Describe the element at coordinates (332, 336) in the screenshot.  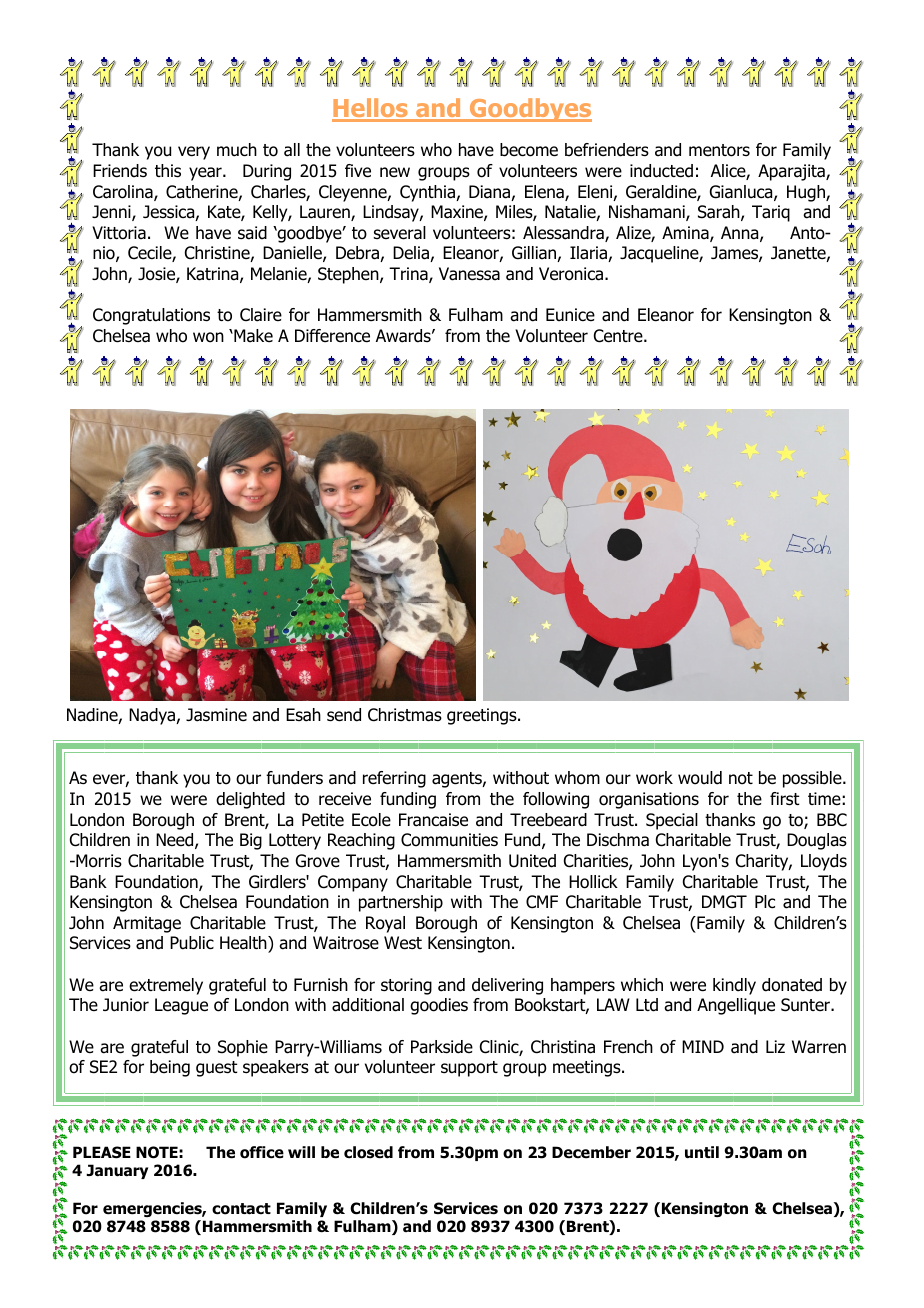
I see `Difference` at that location.
